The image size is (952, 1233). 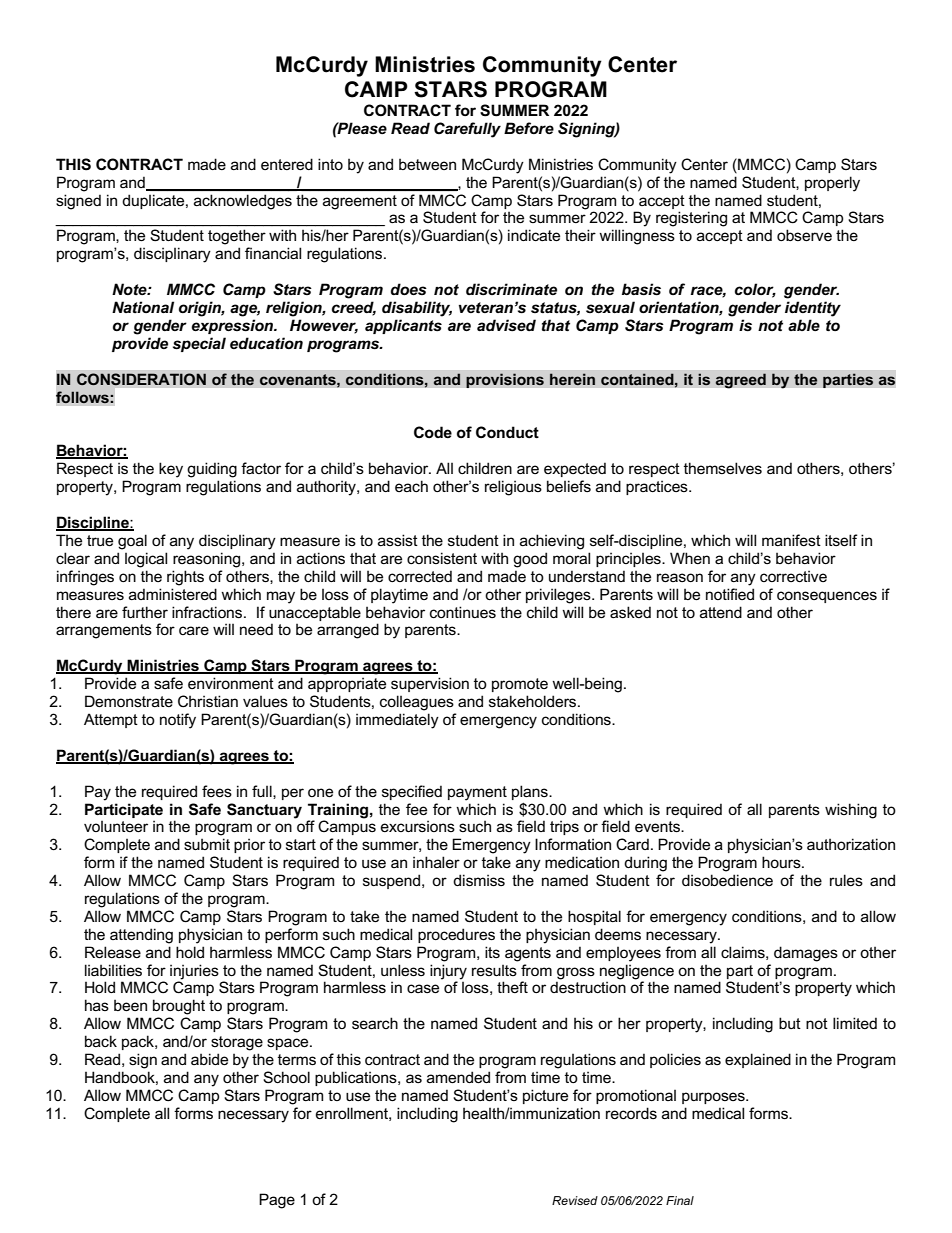 I want to click on between, so click(x=427, y=164).
